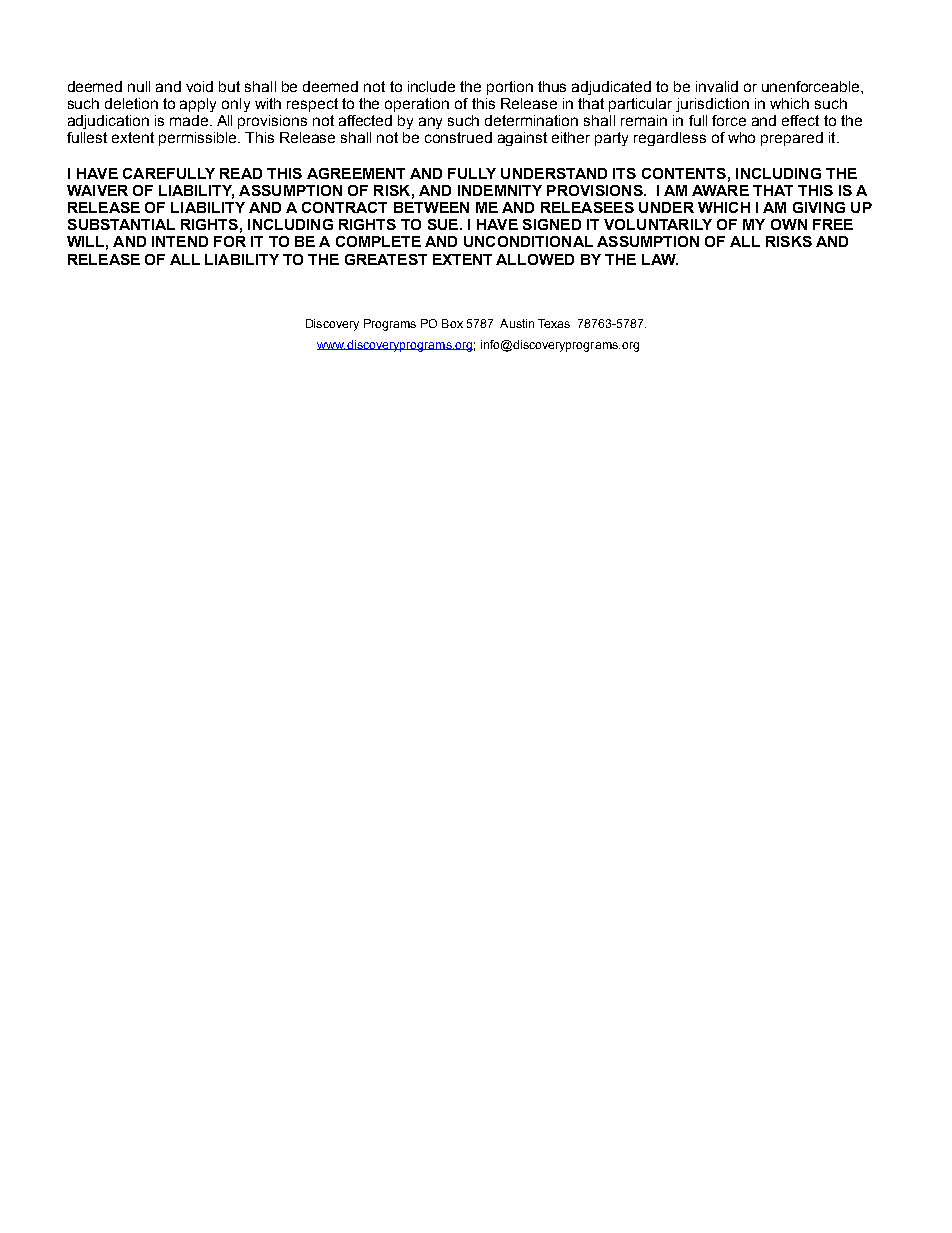  Describe the element at coordinates (97, 190) in the page. I see `WAIVER` at that location.
